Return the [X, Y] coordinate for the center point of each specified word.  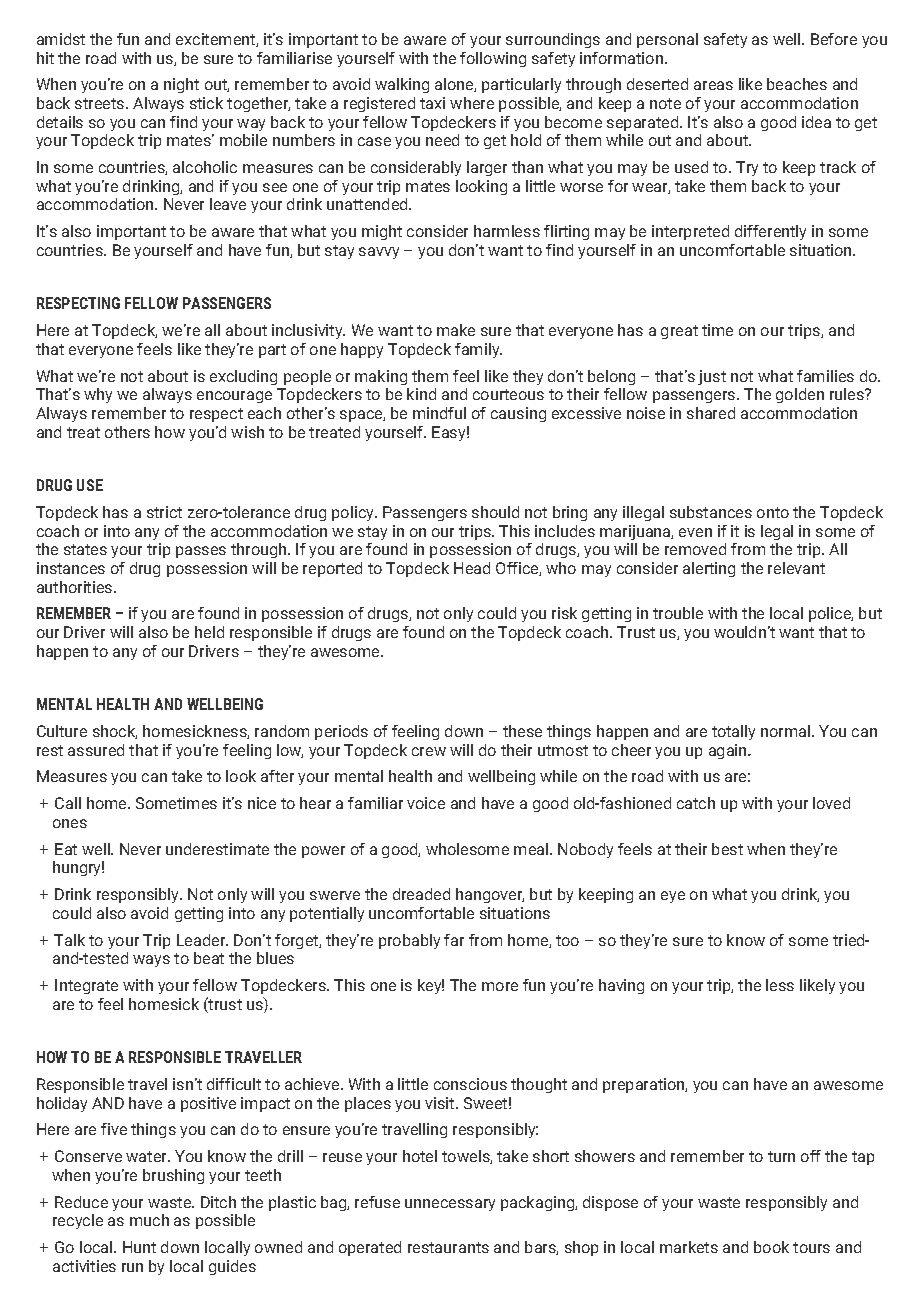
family [478, 350]
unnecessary [450, 1205]
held [209, 632]
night [181, 85]
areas [713, 85]
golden [800, 395]
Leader [202, 940]
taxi [432, 103]
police [831, 614]
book [771, 1247]
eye [673, 897]
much [149, 1220]
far [454, 940]
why [98, 395]
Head [472, 568]
